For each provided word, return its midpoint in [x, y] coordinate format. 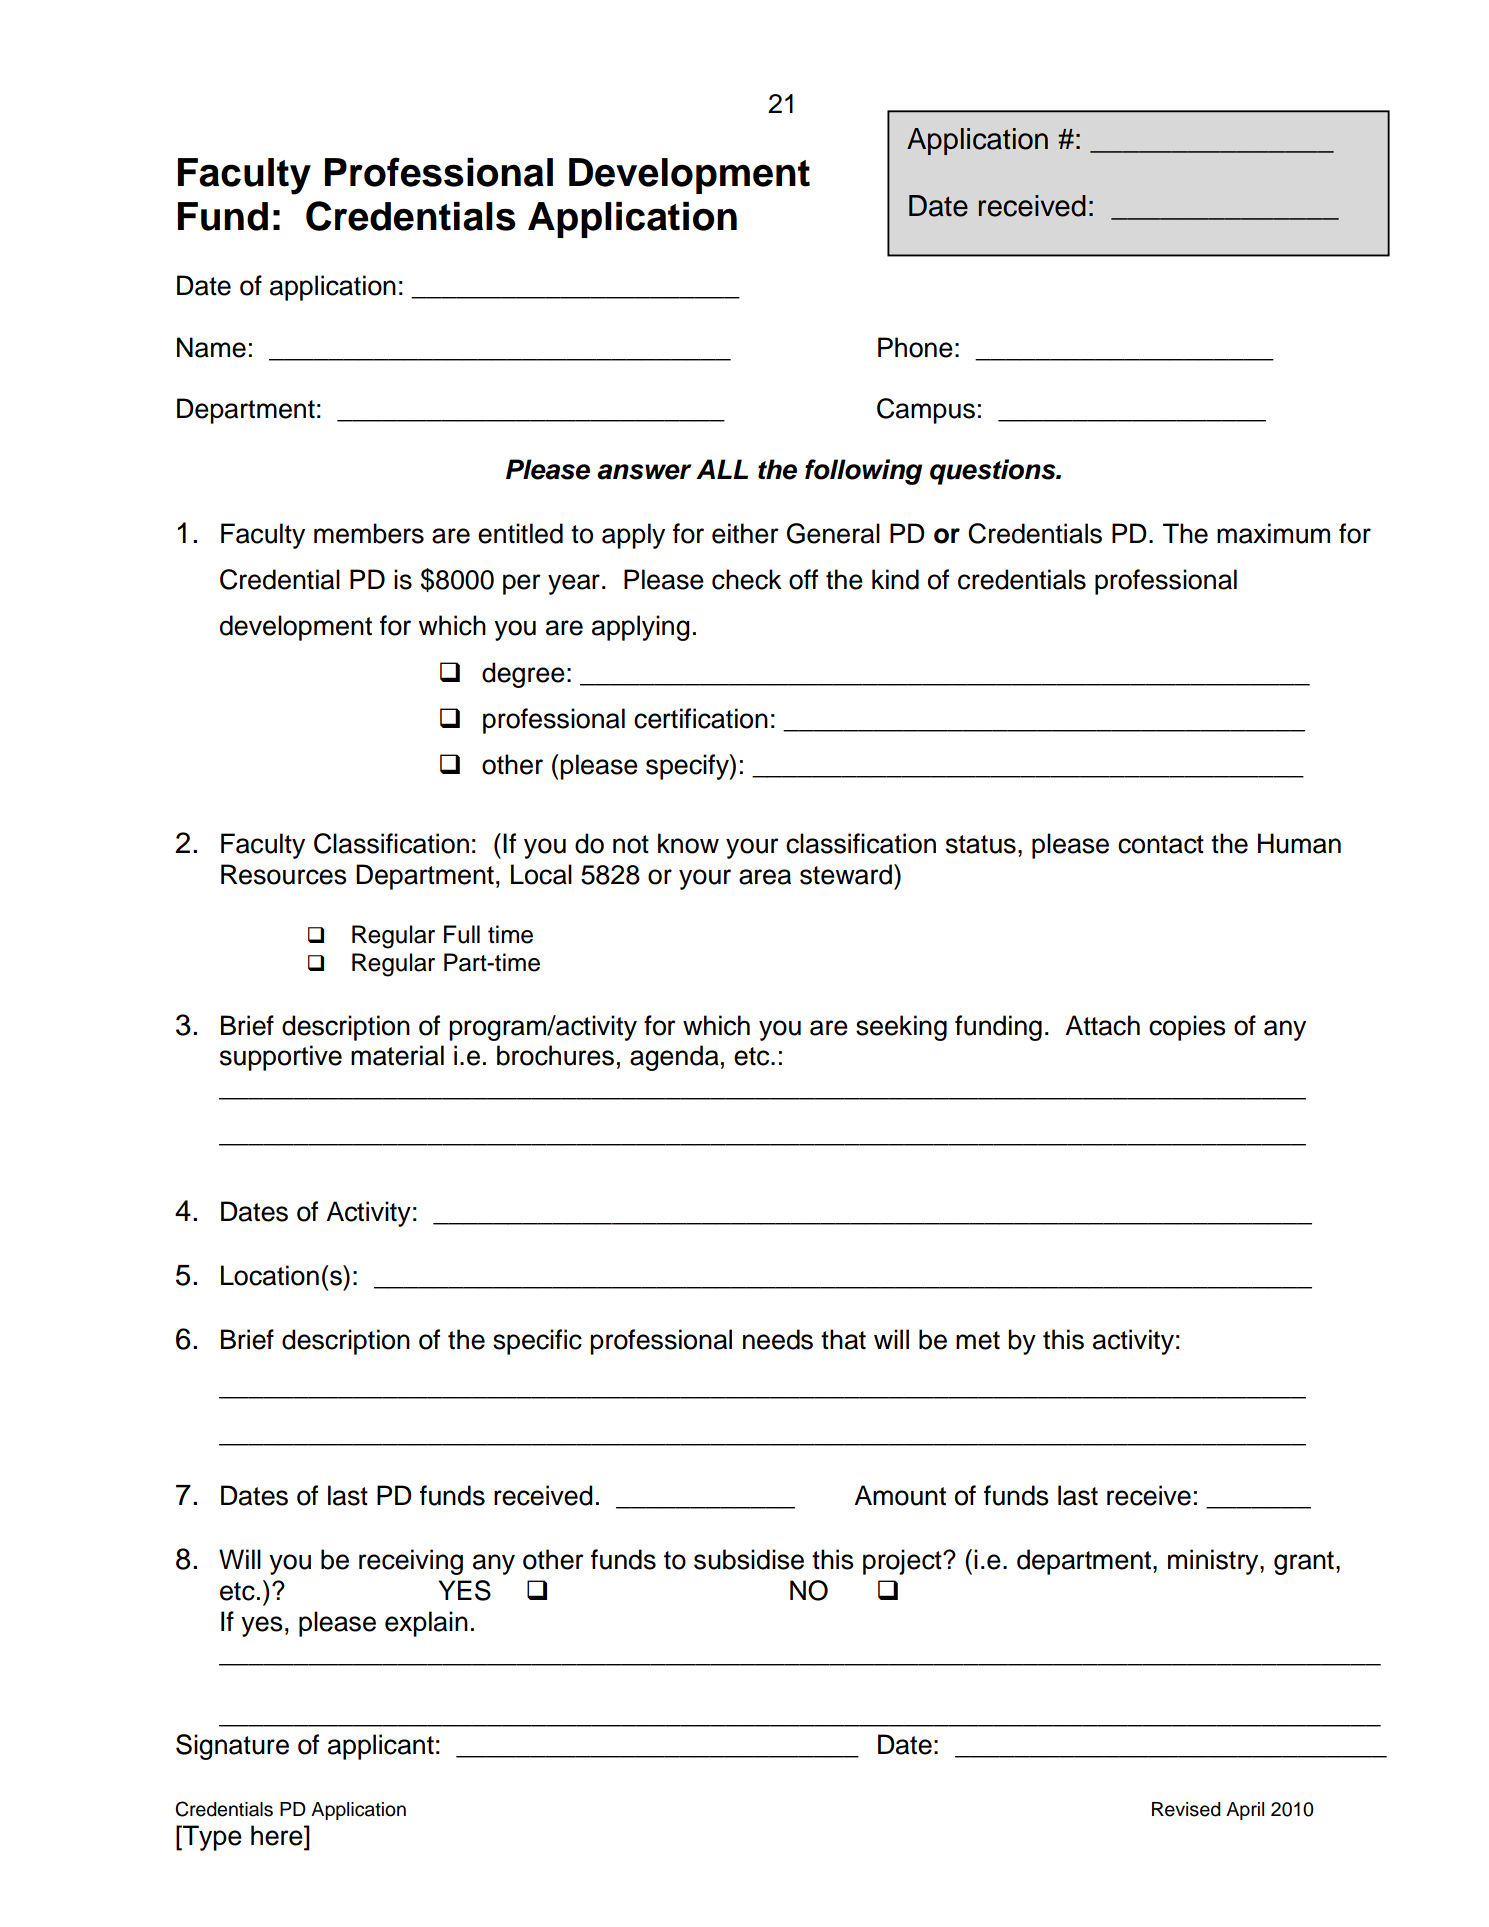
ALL [722, 469]
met [978, 1340]
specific [537, 1342]
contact [1161, 844]
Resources [284, 874]
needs [778, 1339]
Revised [1186, 1809]
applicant [381, 1747]
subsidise [749, 1559]
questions [994, 472]
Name [211, 347]
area [765, 877]
